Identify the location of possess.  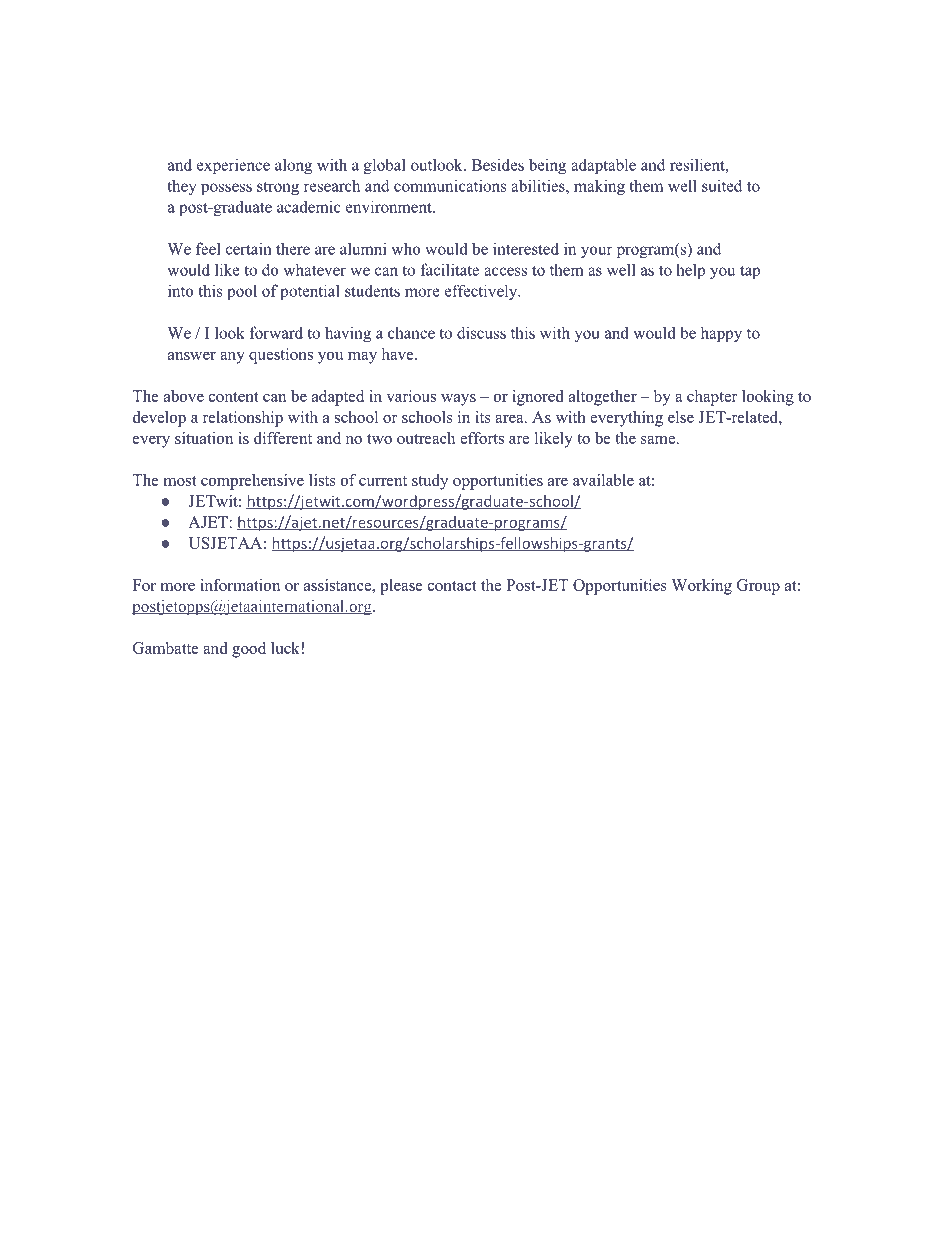
(226, 189).
